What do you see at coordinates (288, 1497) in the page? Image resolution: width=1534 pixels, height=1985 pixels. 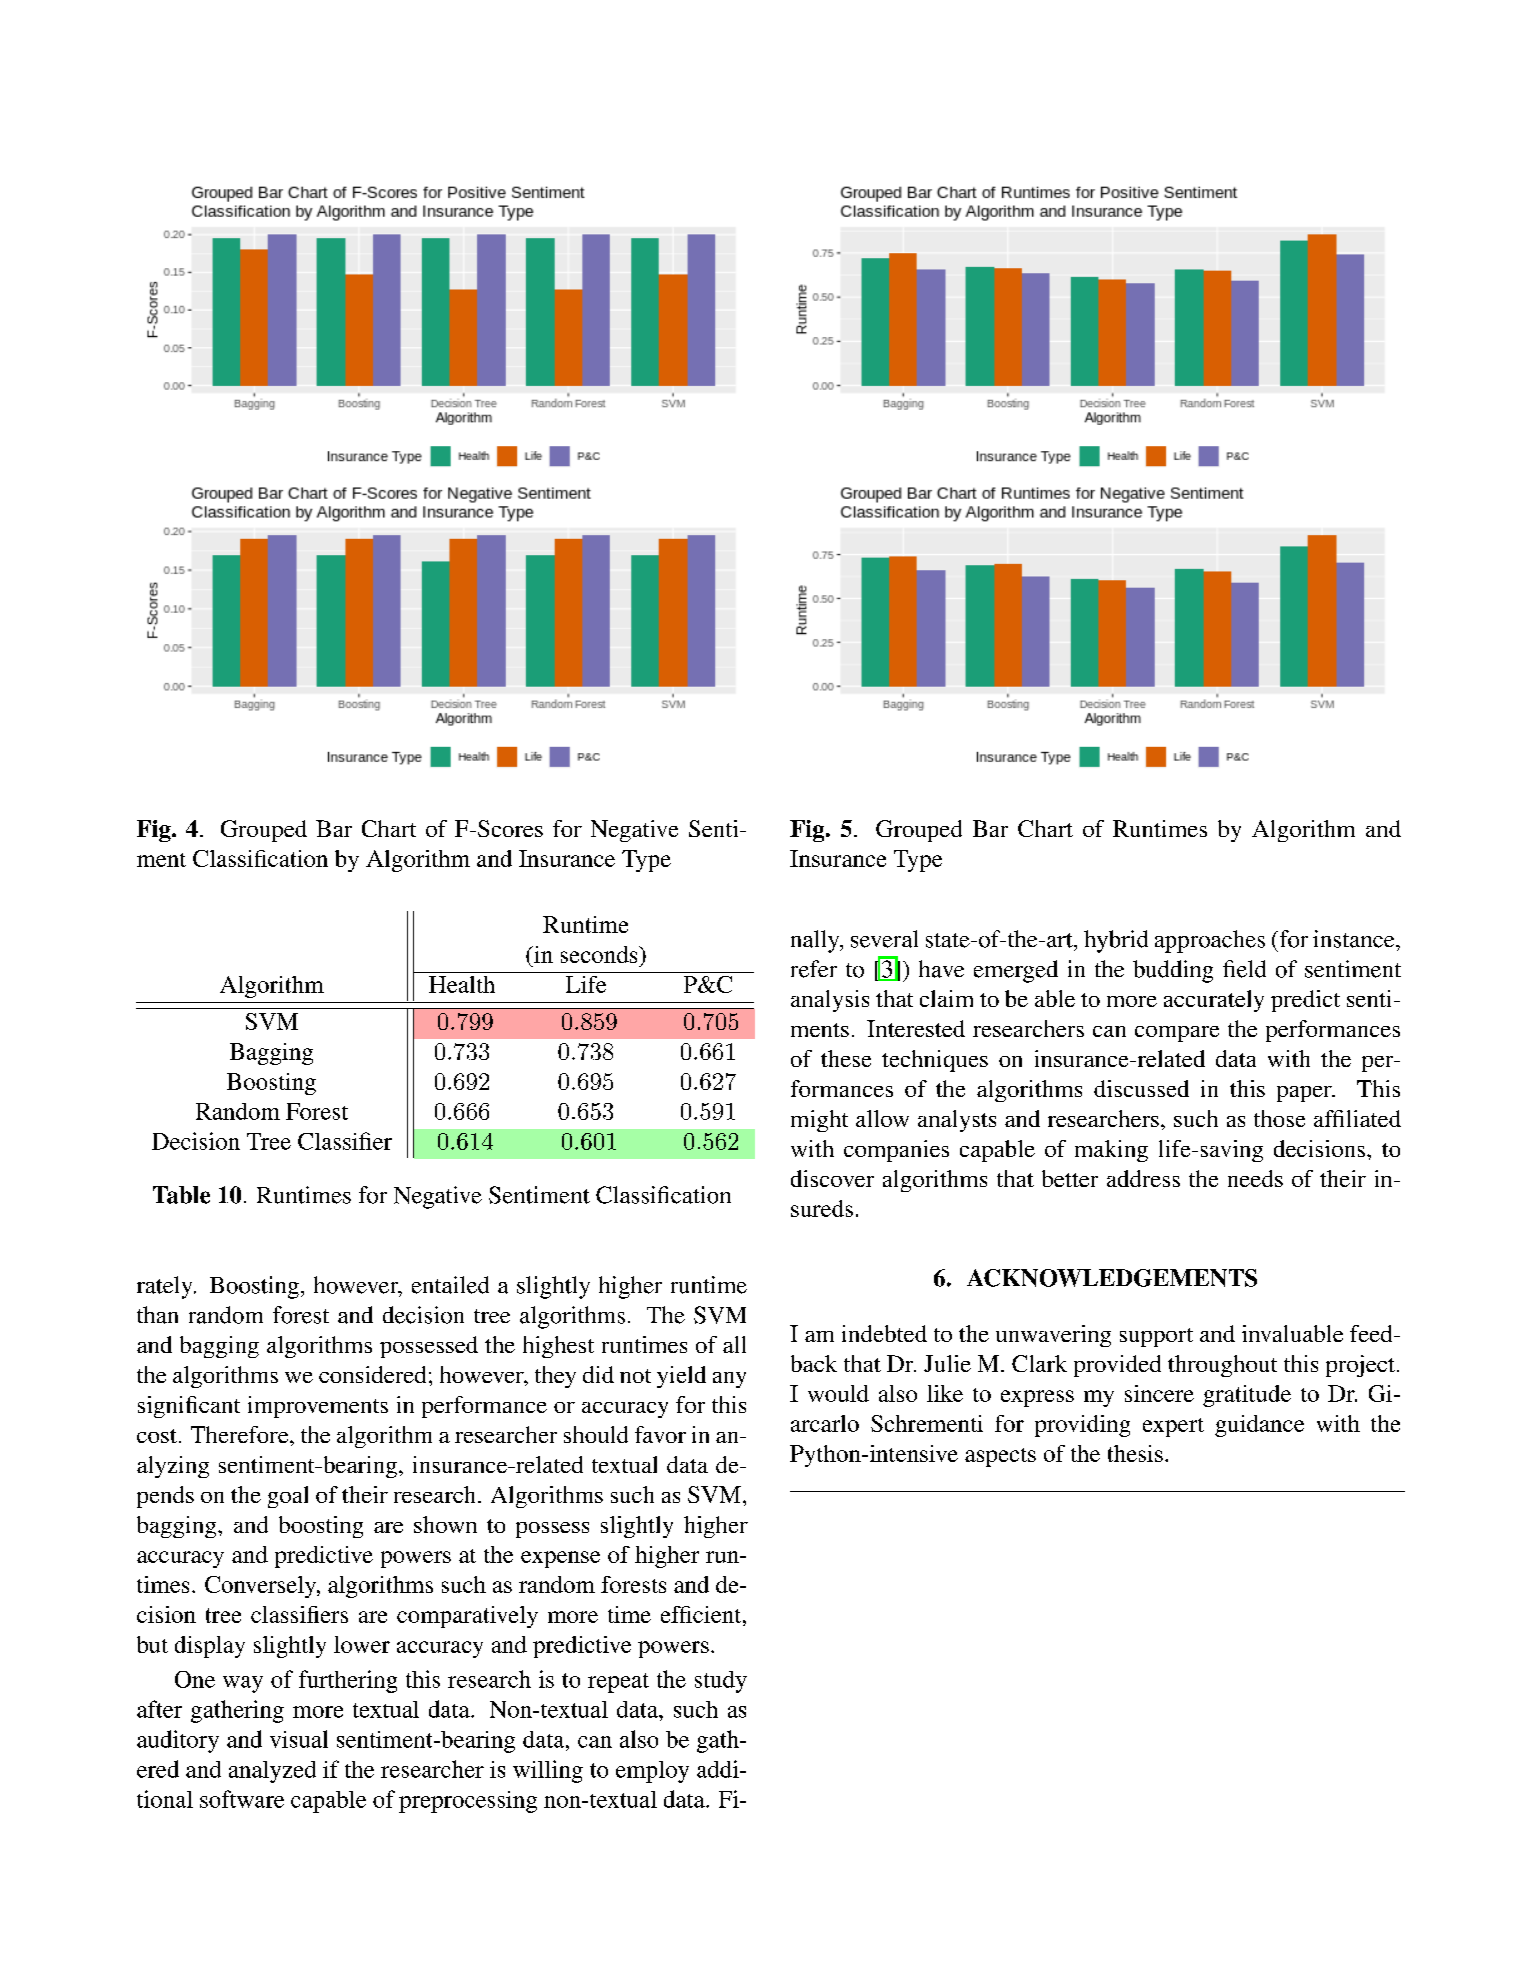 I see `goal` at bounding box center [288, 1497].
